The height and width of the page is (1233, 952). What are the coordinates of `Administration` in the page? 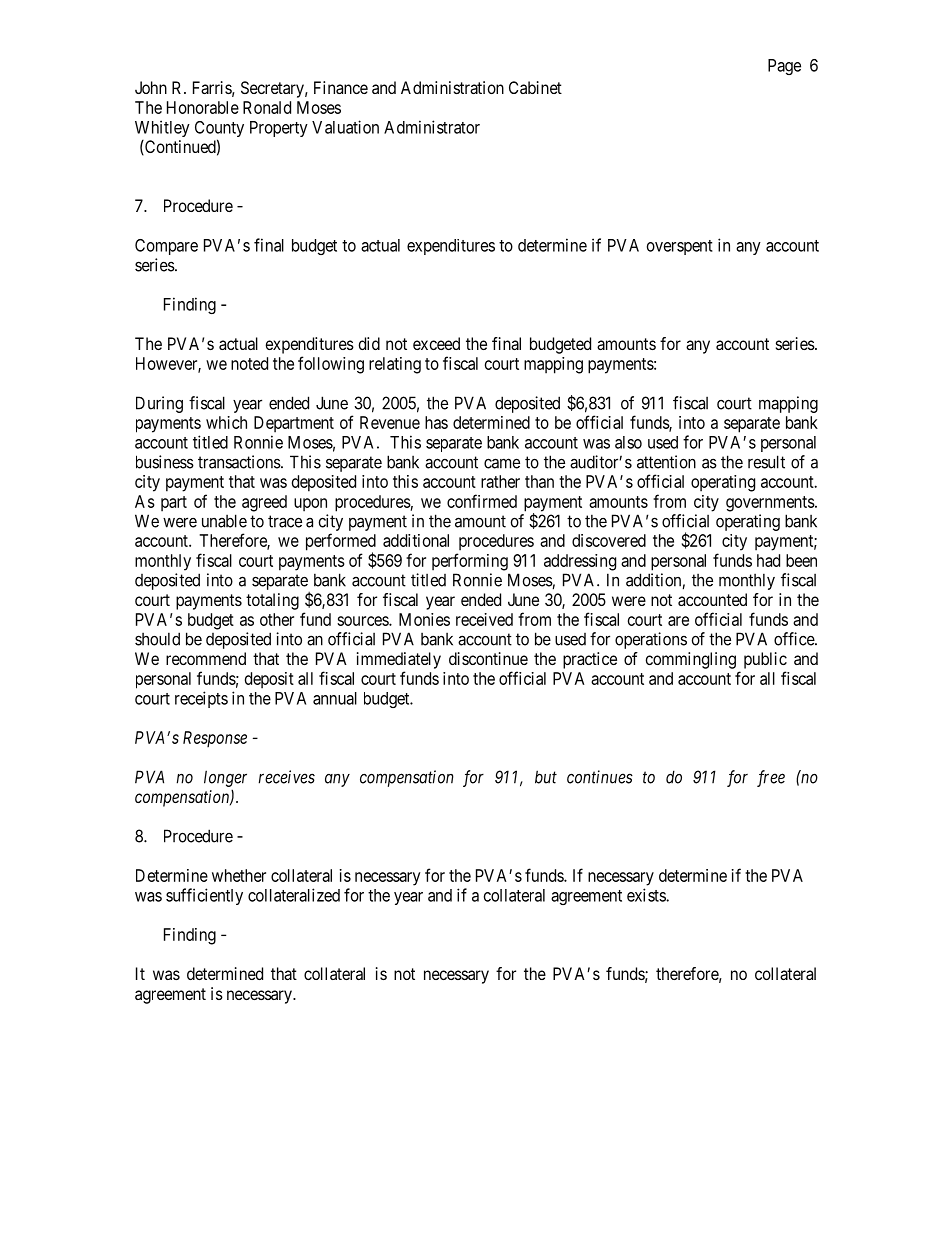 It's located at (452, 87).
